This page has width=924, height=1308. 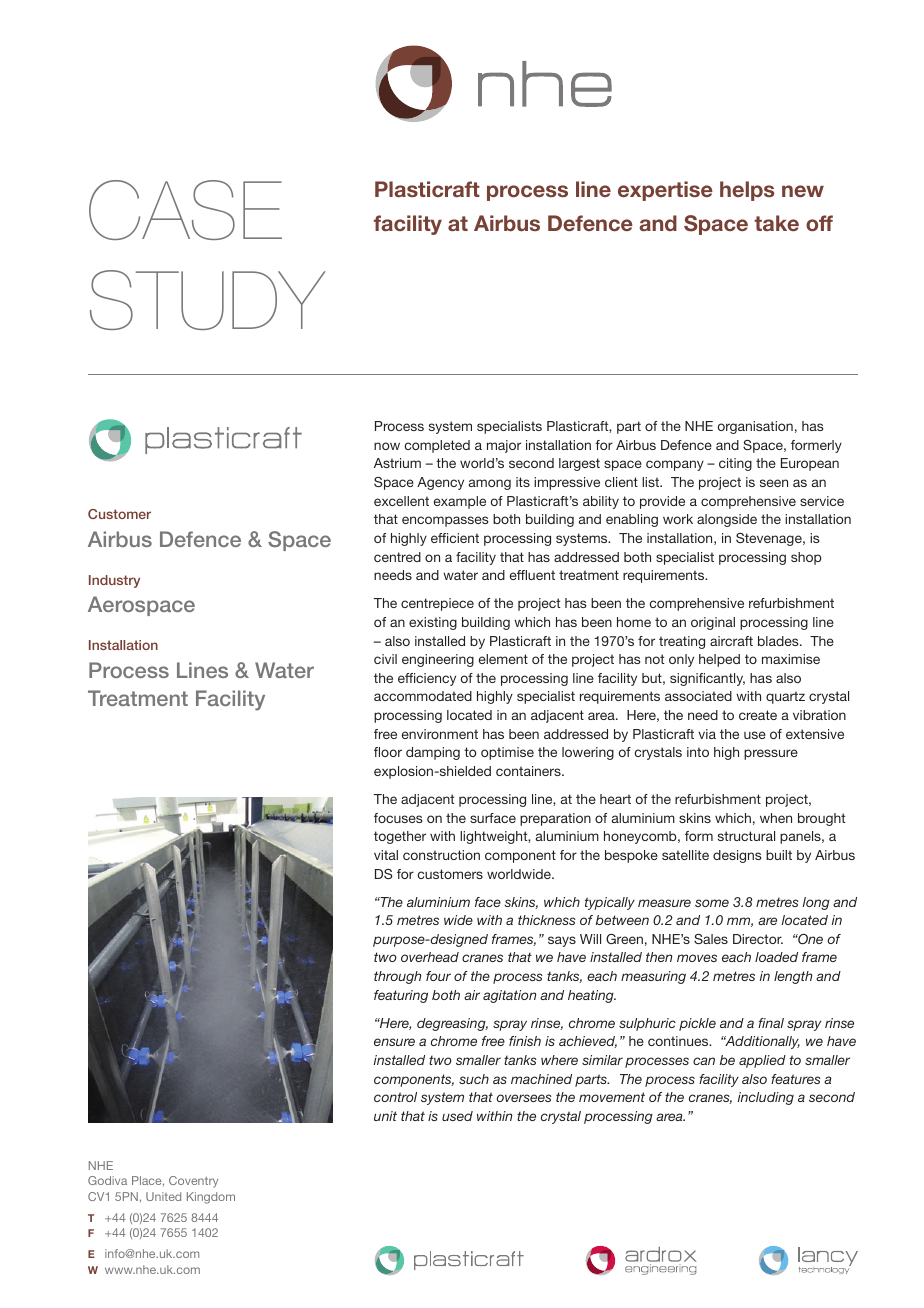 What do you see at coordinates (707, 679) in the page?
I see `significantly` at bounding box center [707, 679].
